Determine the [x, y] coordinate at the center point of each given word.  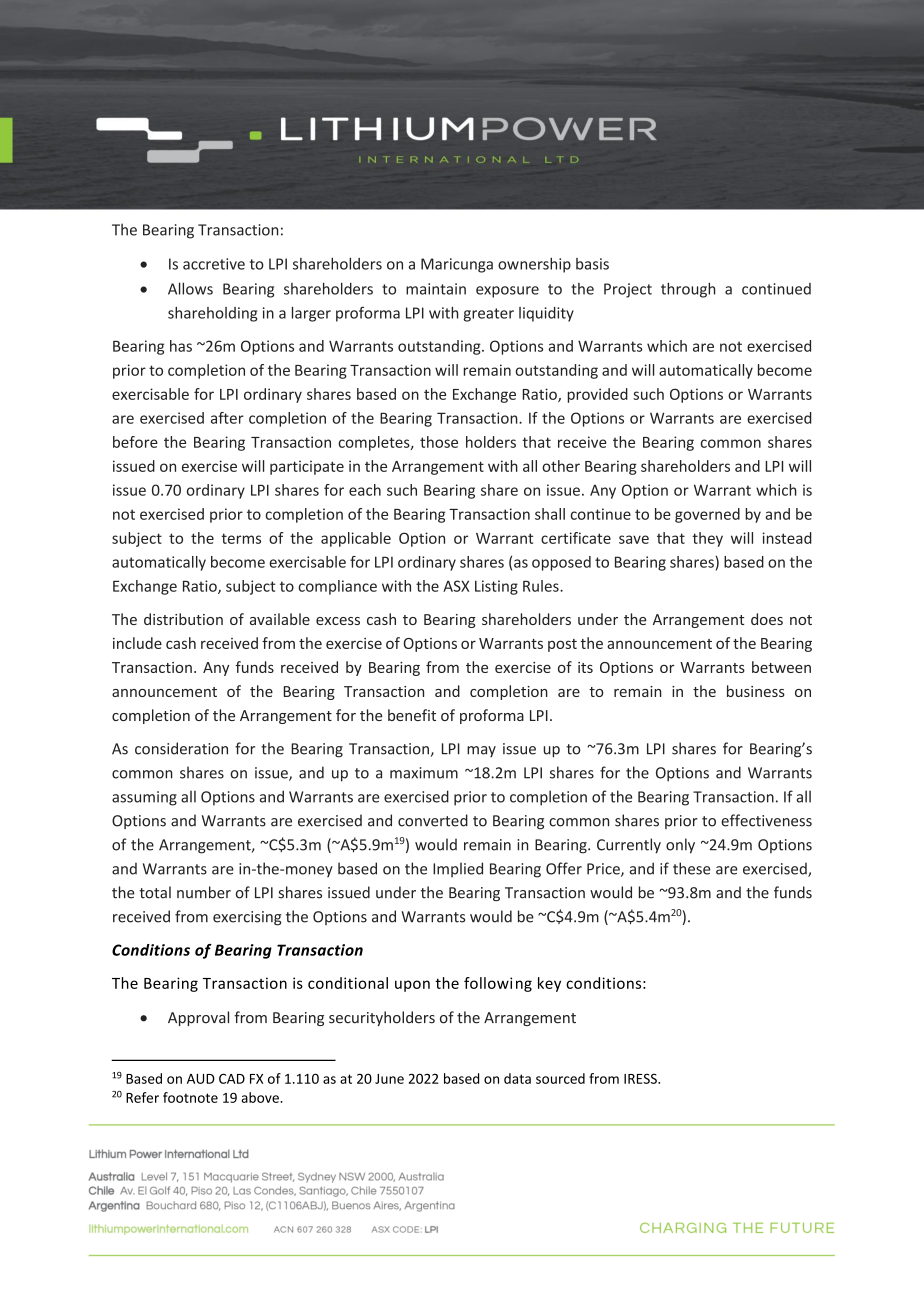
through [688, 290]
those [439, 442]
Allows [190, 288]
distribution [183, 619]
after [227, 418]
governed [707, 515]
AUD [201, 1079]
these [691, 868]
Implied [458, 870]
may [481, 751]
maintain [436, 289]
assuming [144, 798]
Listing [496, 587]
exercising [247, 918]
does [767, 619]
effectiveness [766, 820]
